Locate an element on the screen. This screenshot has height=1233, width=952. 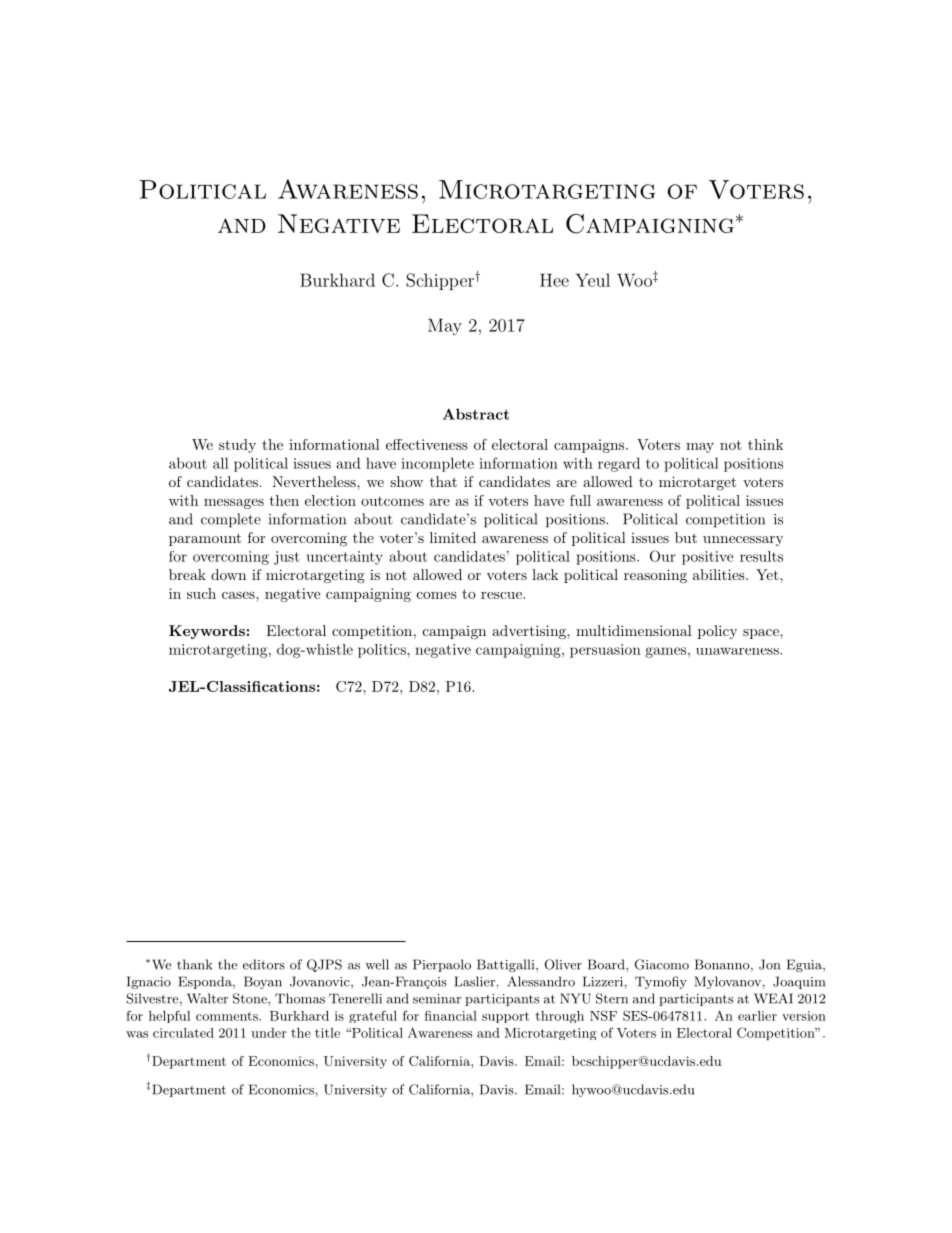
limited is located at coordinates (453, 537).
